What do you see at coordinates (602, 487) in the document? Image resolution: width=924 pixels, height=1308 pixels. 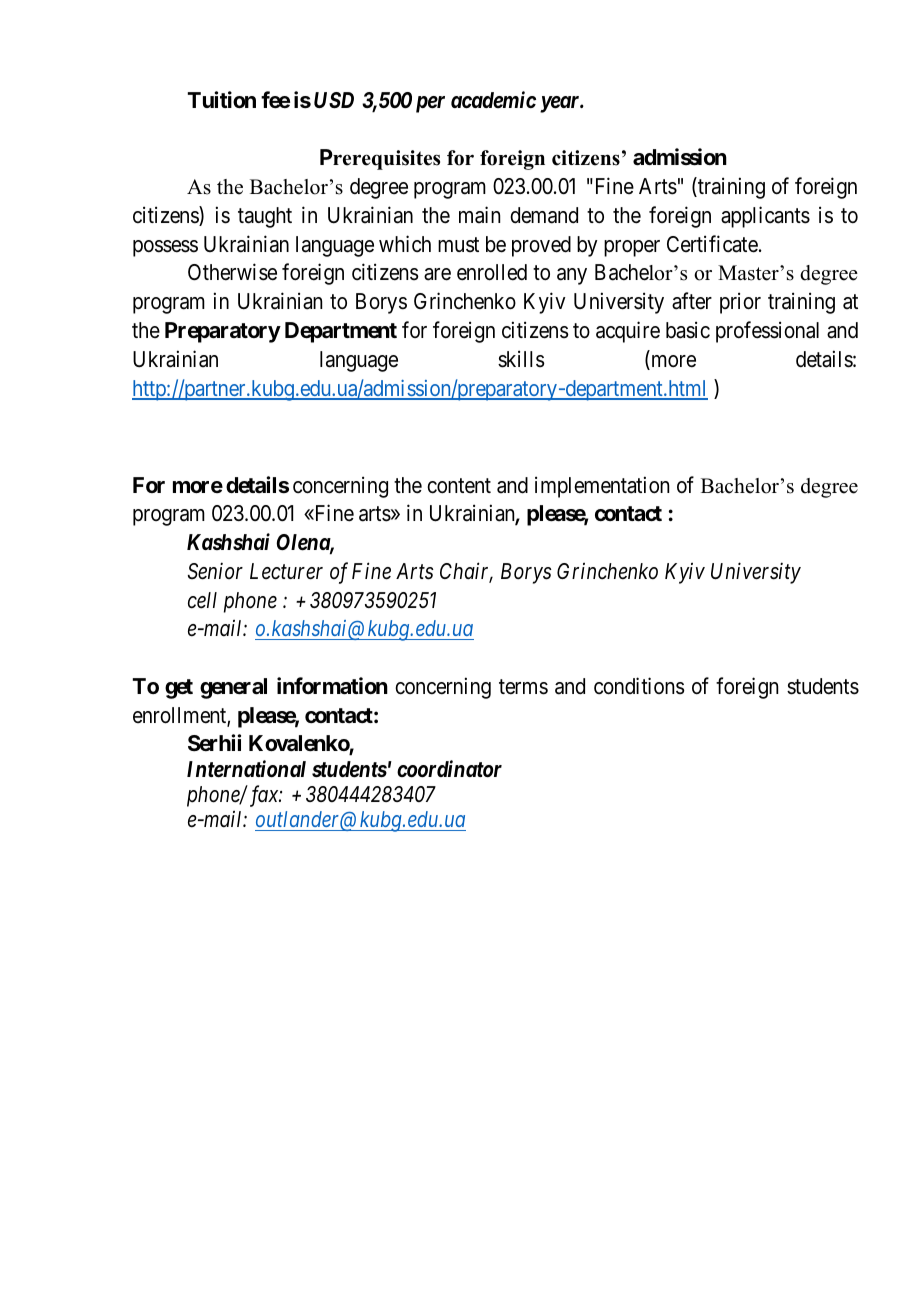 I see `implementation` at bounding box center [602, 487].
